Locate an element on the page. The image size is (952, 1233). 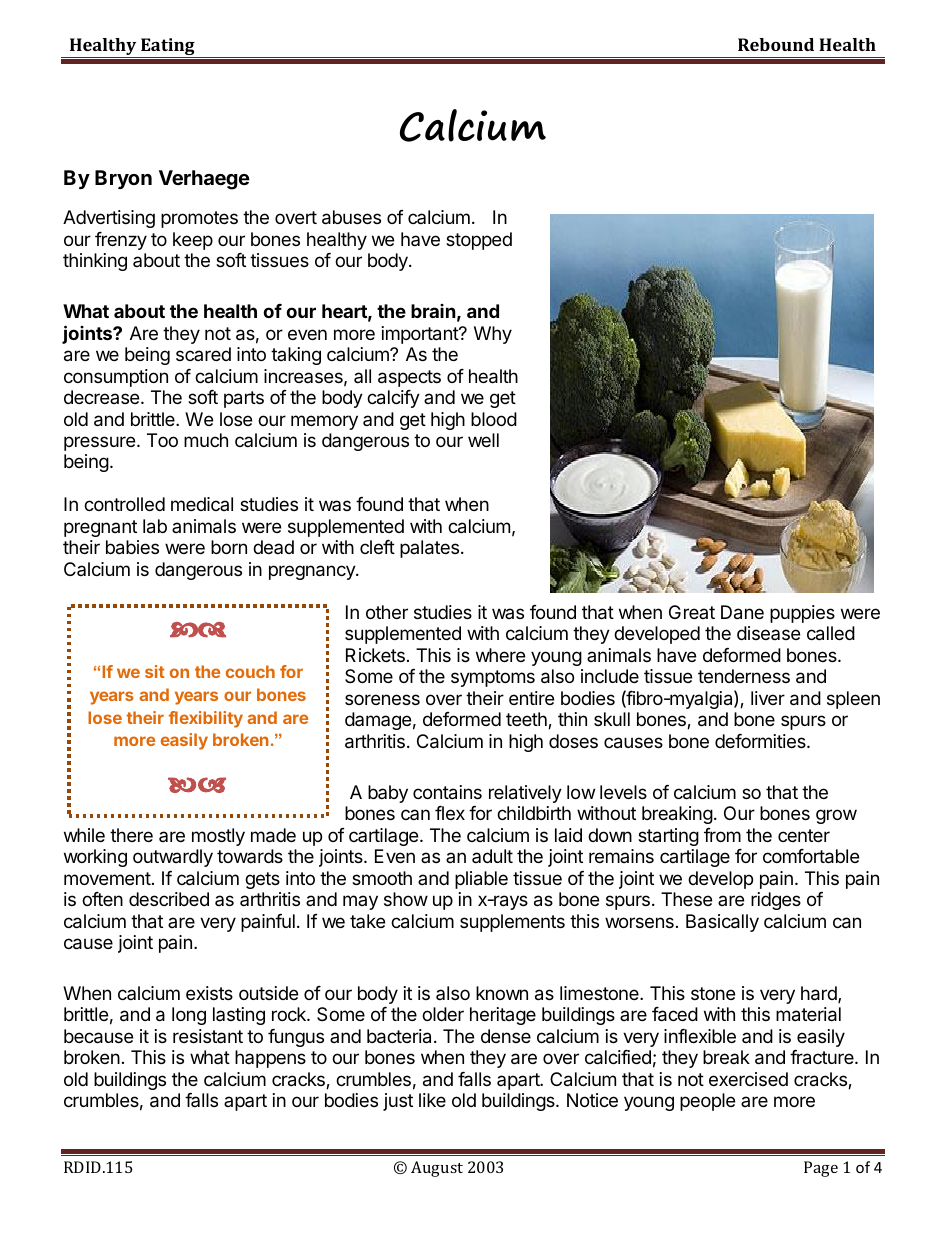
stopped is located at coordinates (479, 241).
